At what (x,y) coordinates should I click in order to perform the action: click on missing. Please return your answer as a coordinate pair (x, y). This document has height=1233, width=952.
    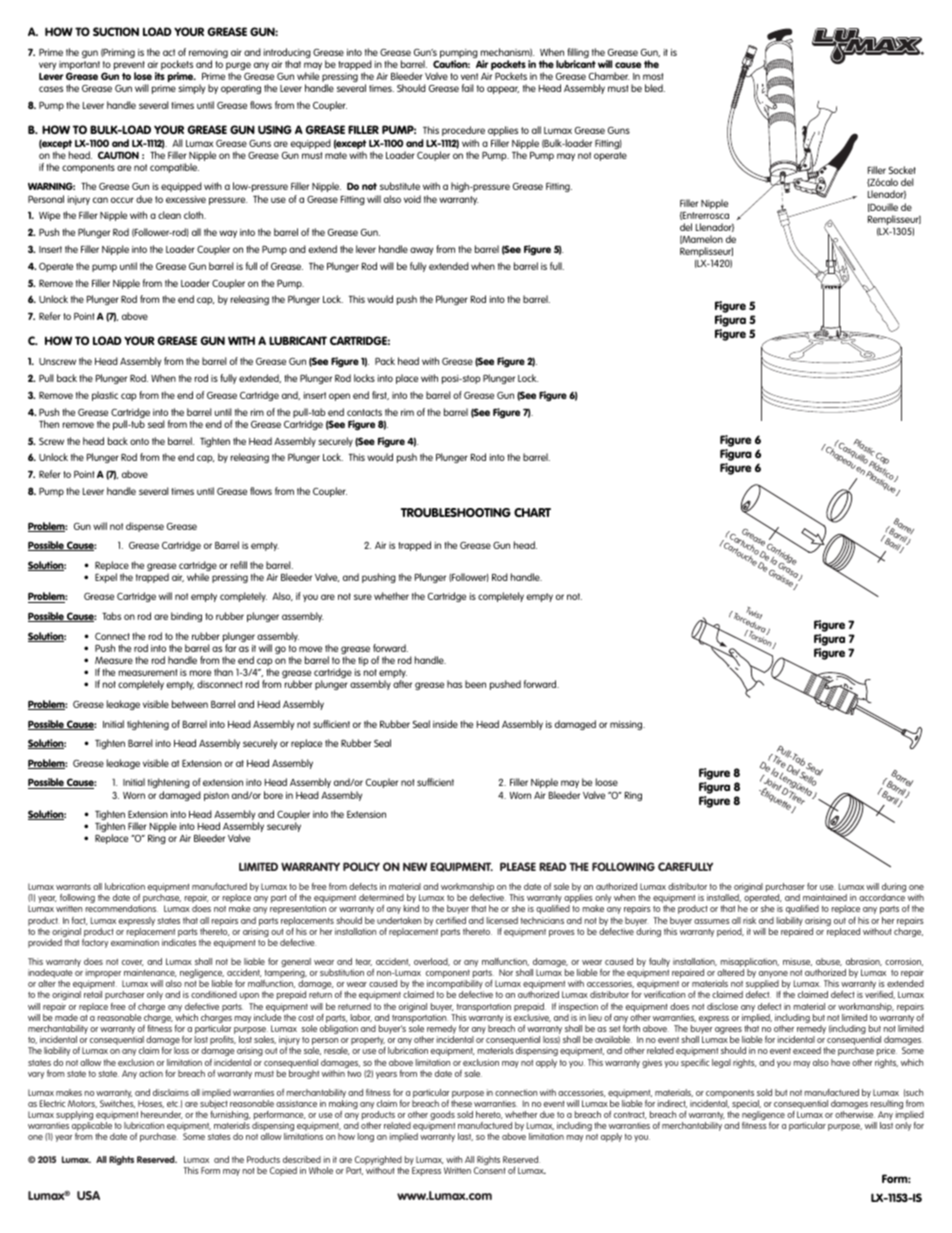
    Looking at the image, I should click on (627, 725).
